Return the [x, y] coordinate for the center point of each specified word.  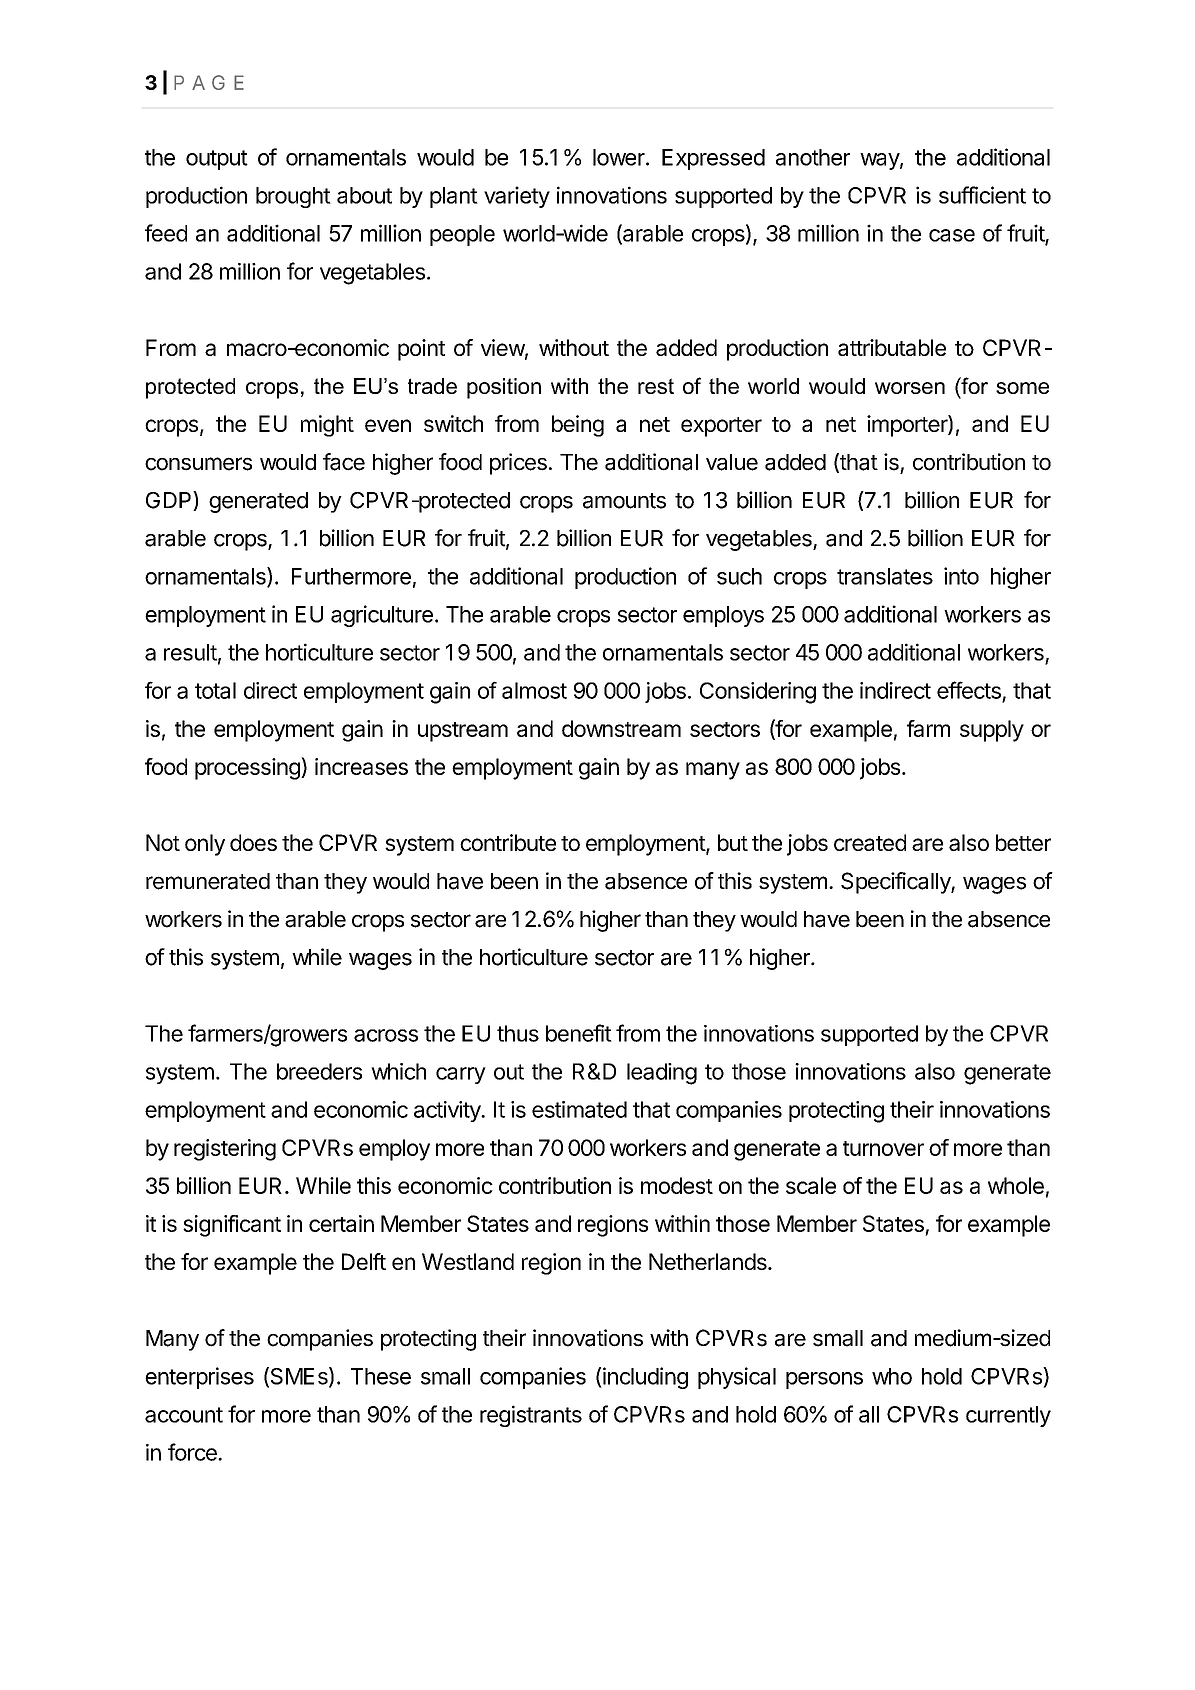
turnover [883, 1148]
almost [534, 690]
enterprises [199, 1378]
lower [620, 157]
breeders [319, 1071]
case [952, 235]
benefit [579, 1033]
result [190, 652]
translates [885, 576]
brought [293, 197]
